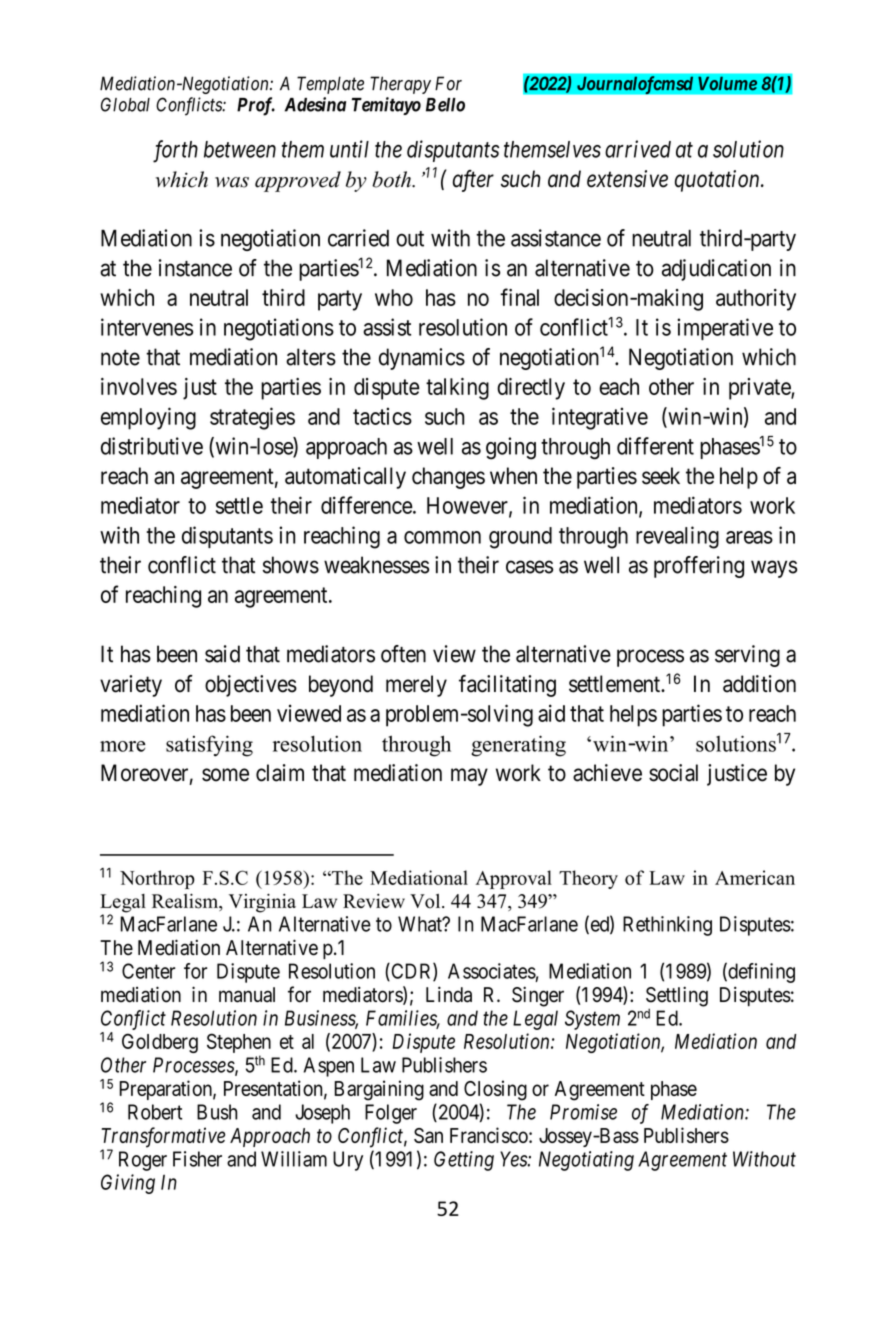  Describe the element at coordinates (403, 654) in the screenshot. I see `often` at that location.
